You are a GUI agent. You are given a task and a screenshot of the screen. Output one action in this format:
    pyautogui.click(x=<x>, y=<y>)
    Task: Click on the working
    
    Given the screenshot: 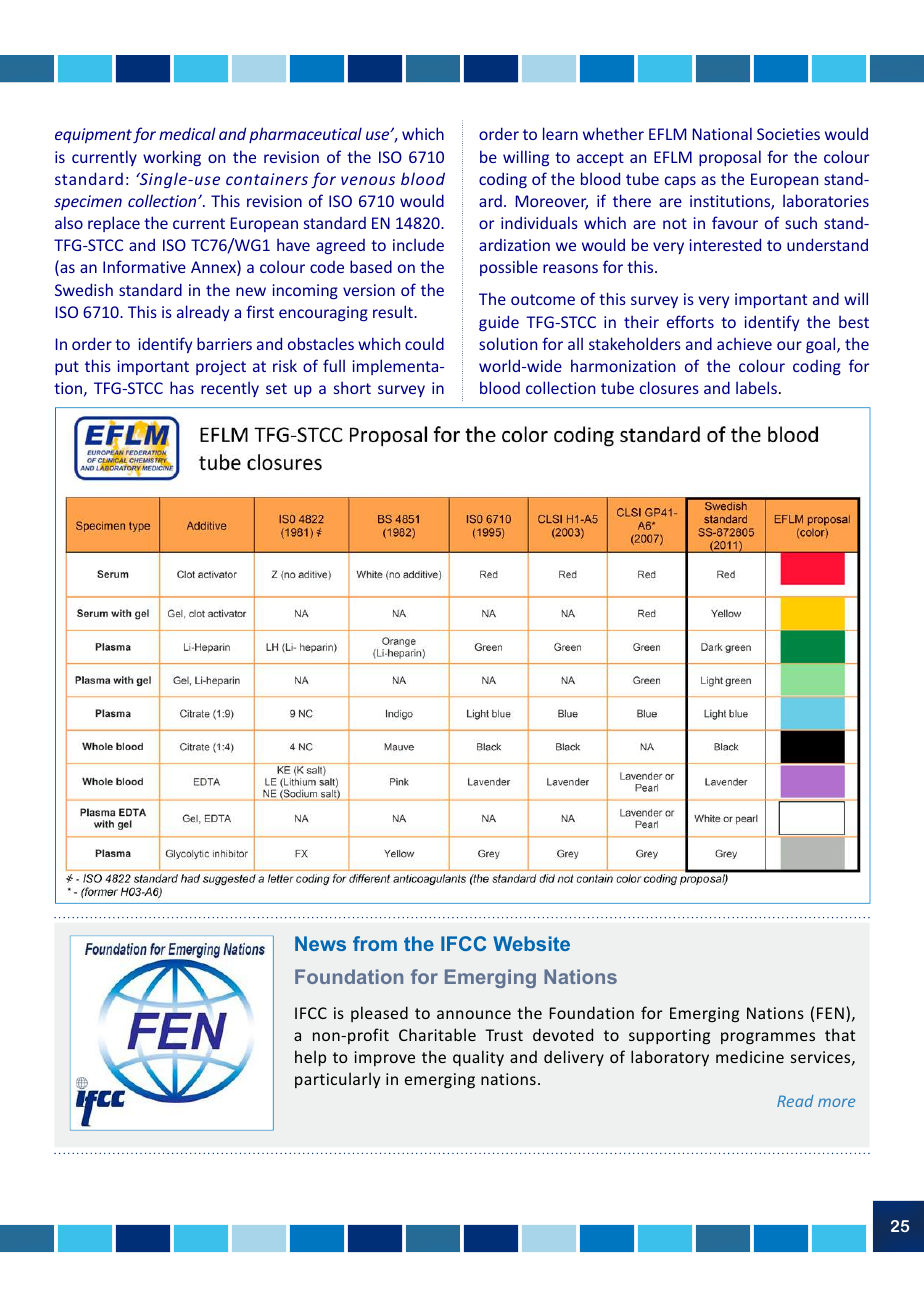 What is the action you would take?
    pyautogui.click(x=172, y=158)
